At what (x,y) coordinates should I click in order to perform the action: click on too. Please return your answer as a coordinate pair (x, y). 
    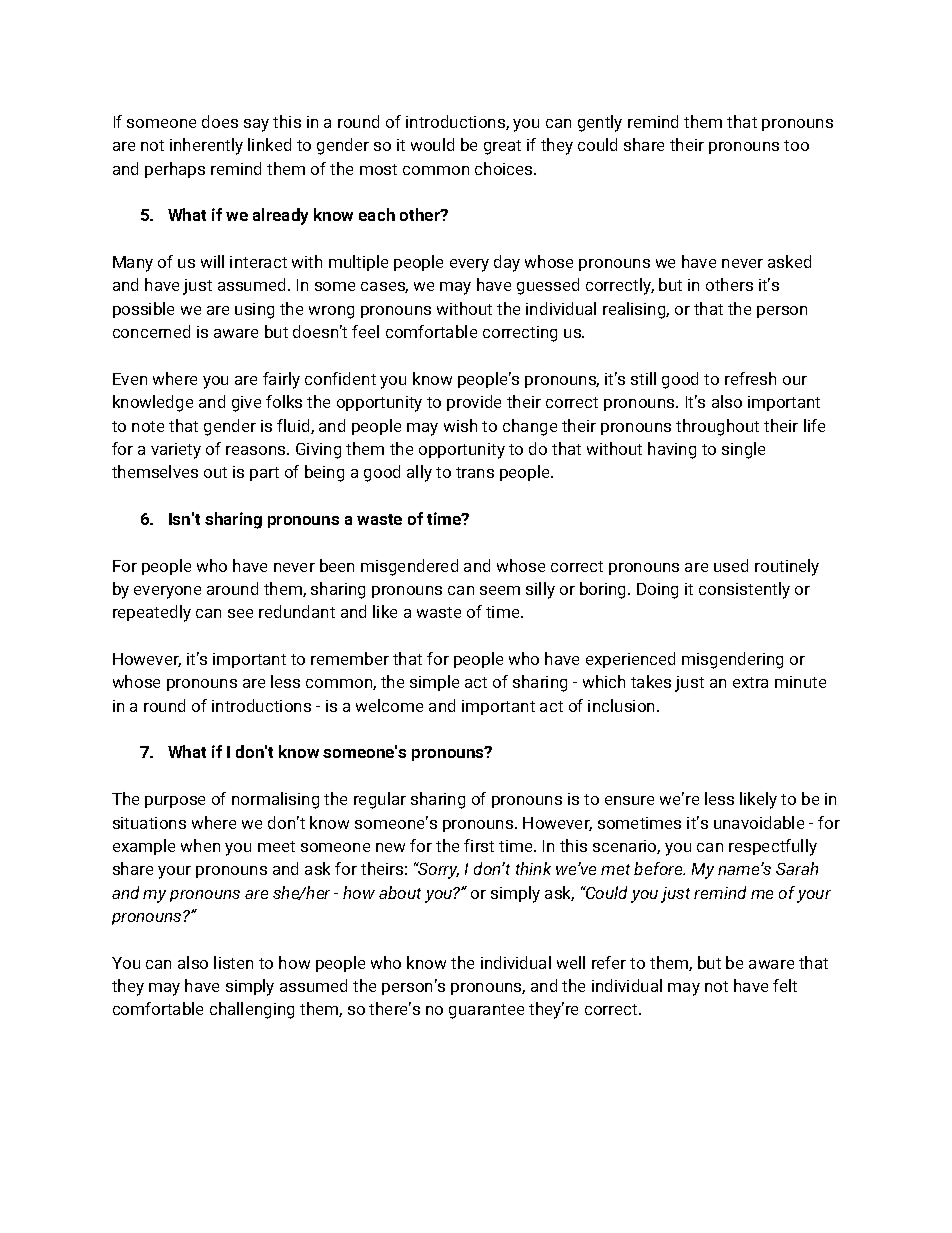
    Looking at the image, I should click on (796, 145).
